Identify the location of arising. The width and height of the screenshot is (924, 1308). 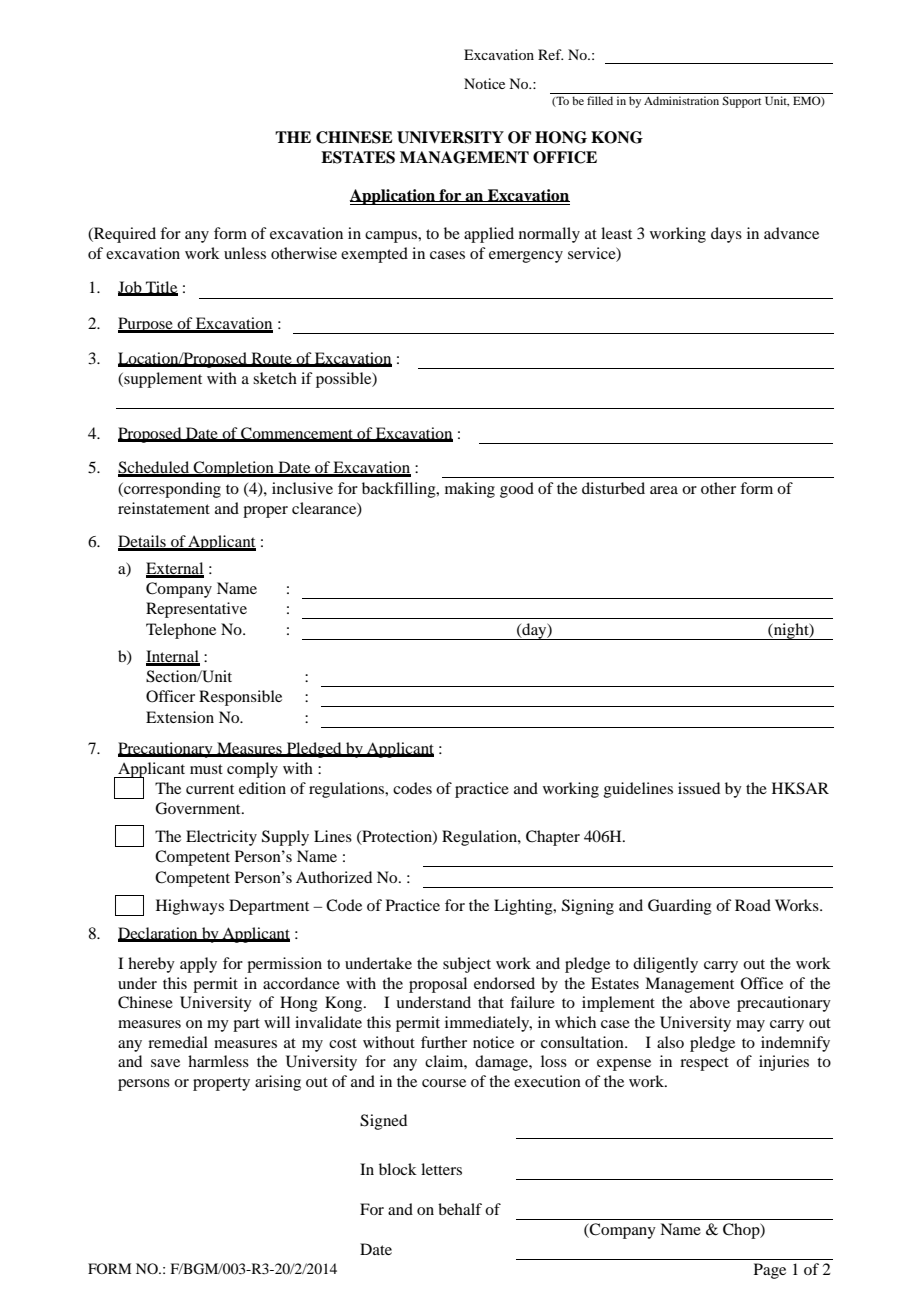
(278, 1083).
